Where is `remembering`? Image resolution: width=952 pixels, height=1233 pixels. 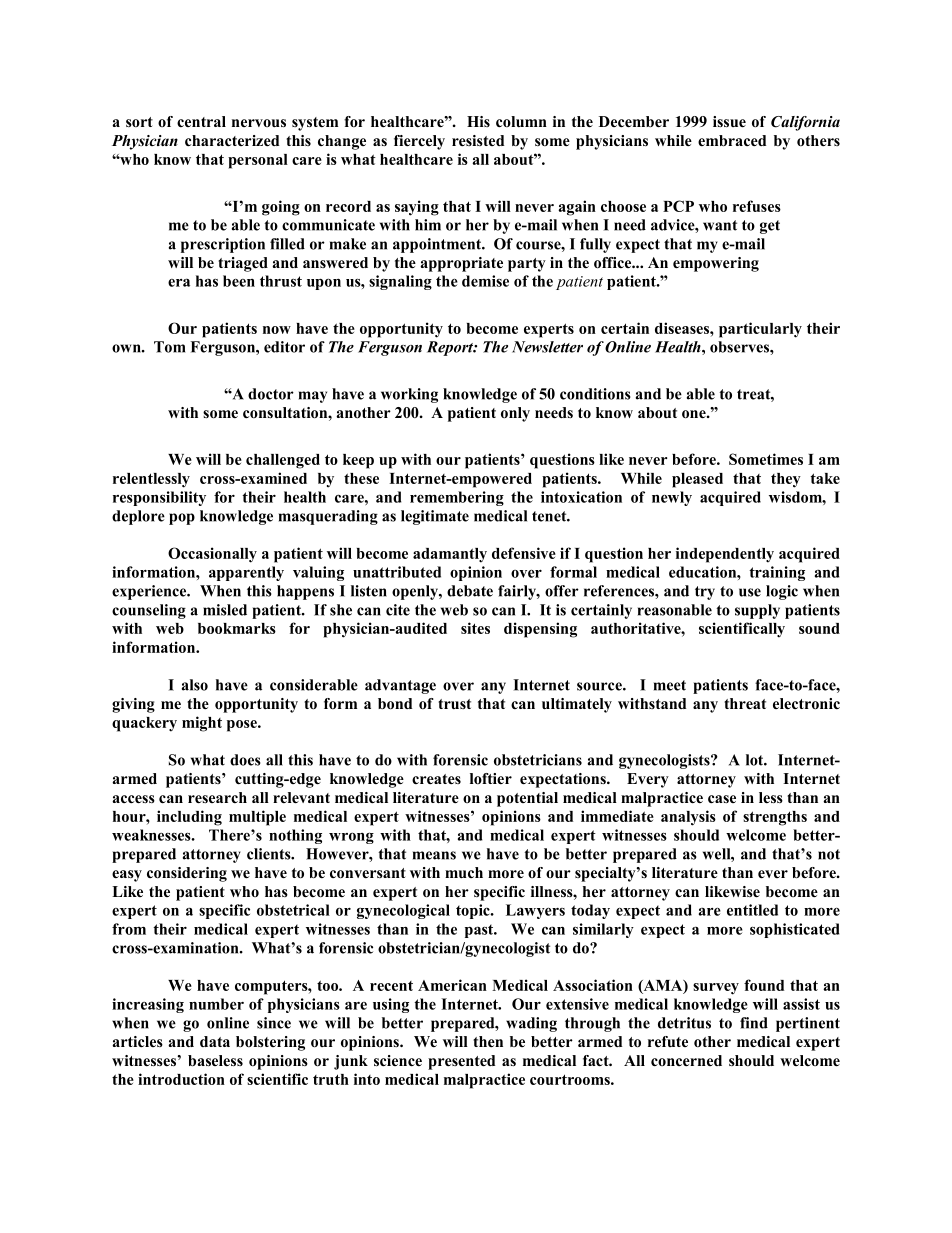 remembering is located at coordinates (457, 498).
